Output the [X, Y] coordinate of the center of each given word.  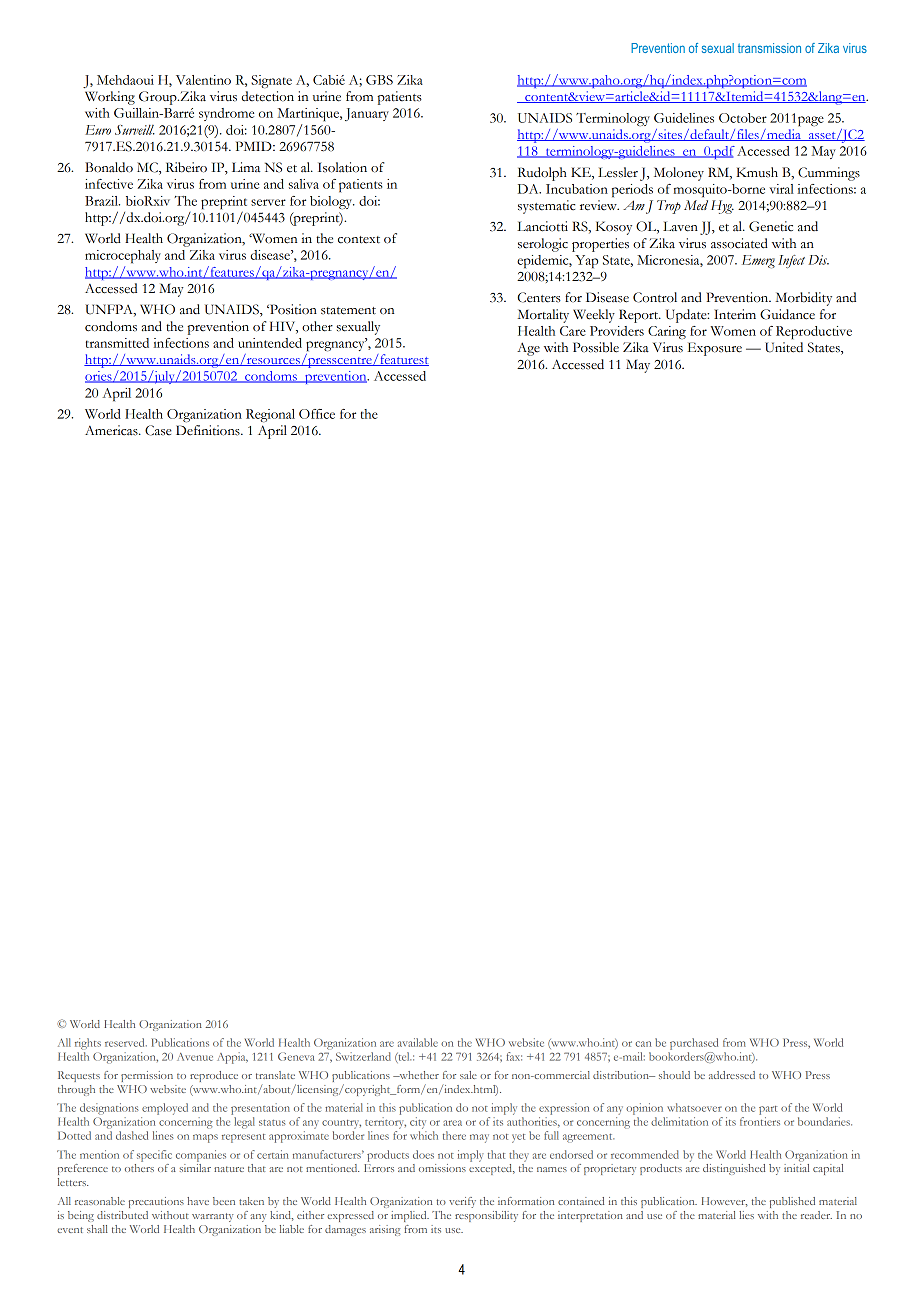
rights [88, 1044]
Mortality [543, 316]
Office [317, 414]
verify [462, 1202]
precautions [156, 1202]
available [418, 1042]
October [743, 118]
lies [746, 1215]
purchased [694, 1044]
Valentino [203, 80]
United [784, 347]
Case [158, 430]
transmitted [117, 343]
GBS [379, 80]
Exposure [715, 349]
